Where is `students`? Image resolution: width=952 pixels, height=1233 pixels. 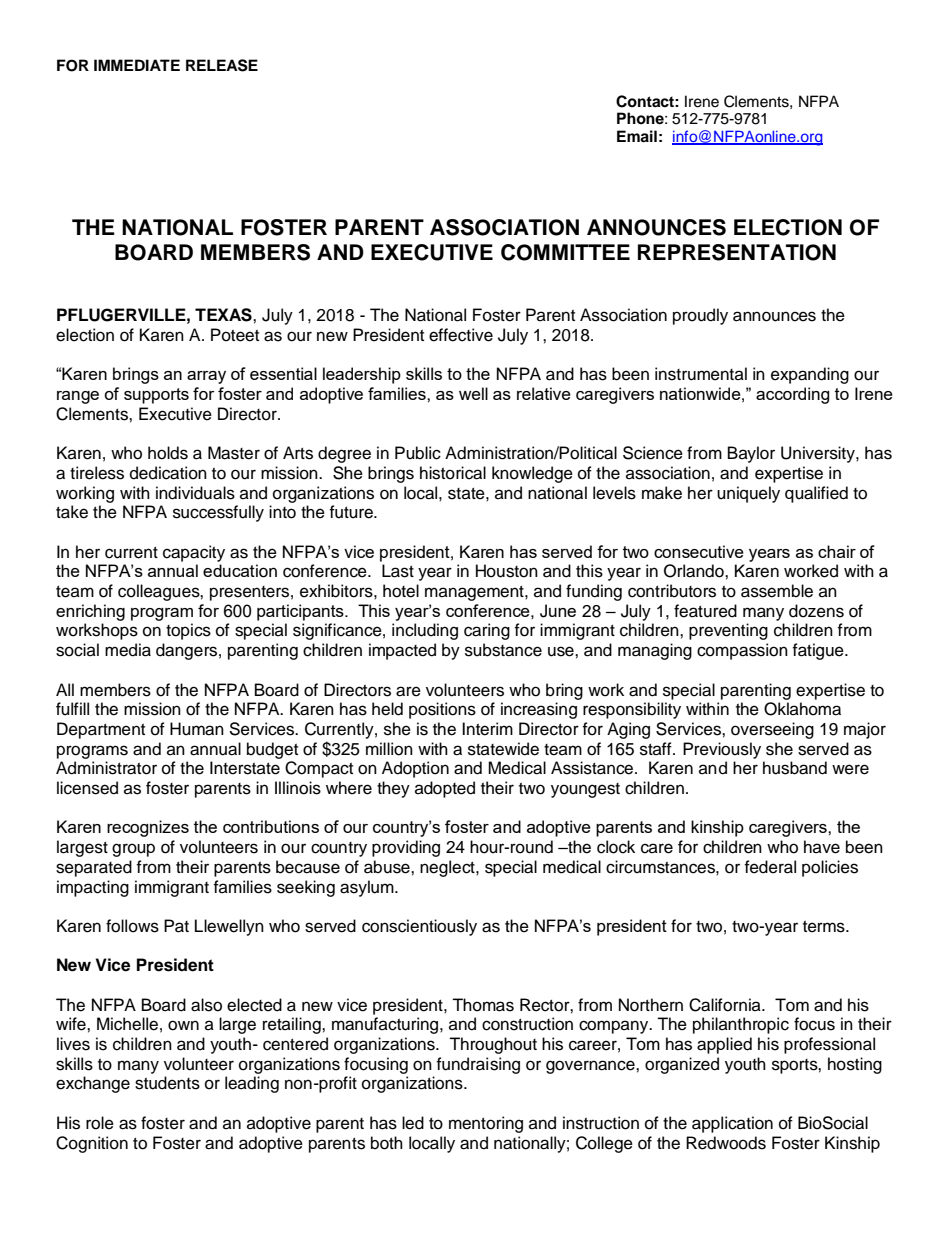 students is located at coordinates (167, 1083).
